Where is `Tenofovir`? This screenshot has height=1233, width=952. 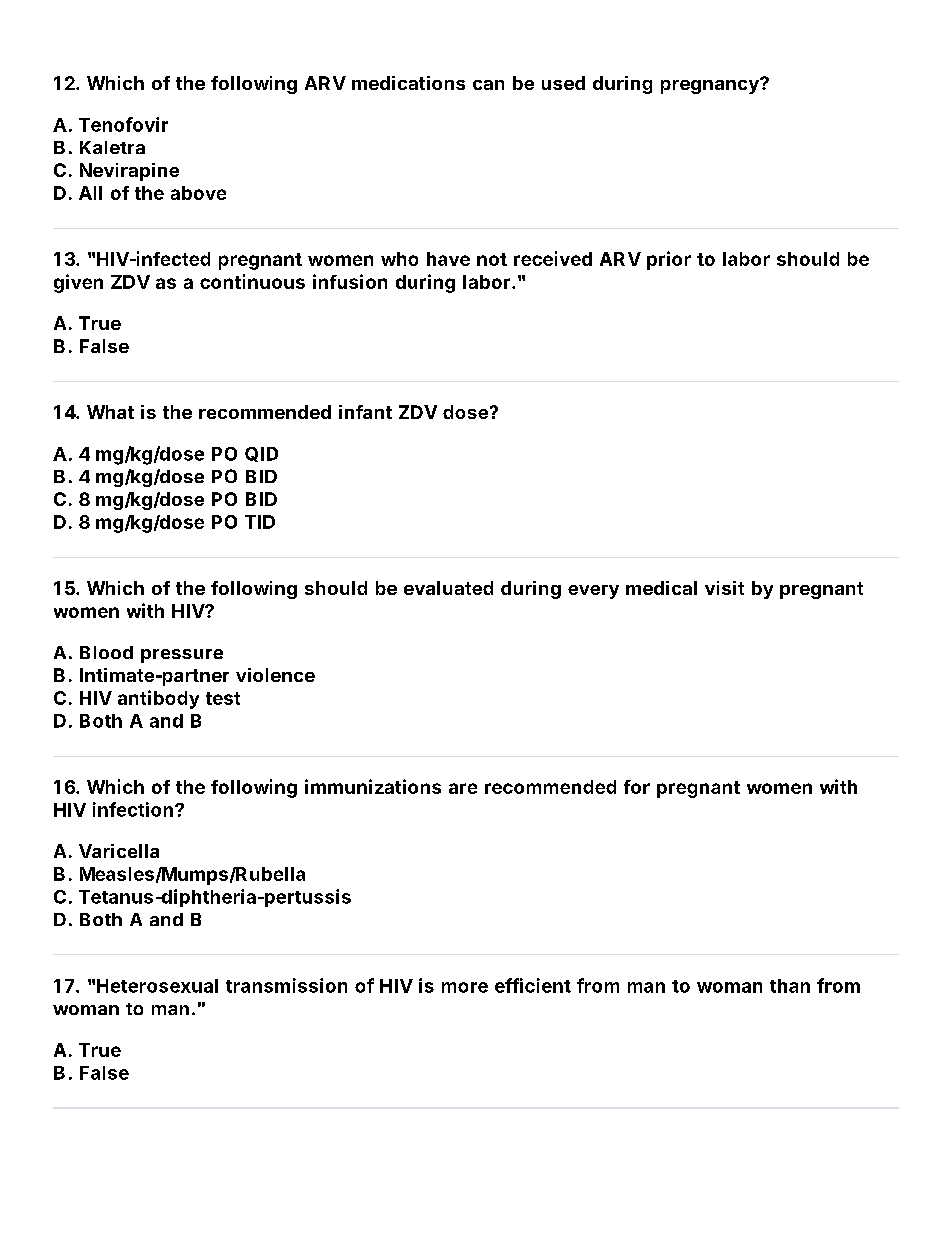 Tenofovir is located at coordinates (123, 124).
